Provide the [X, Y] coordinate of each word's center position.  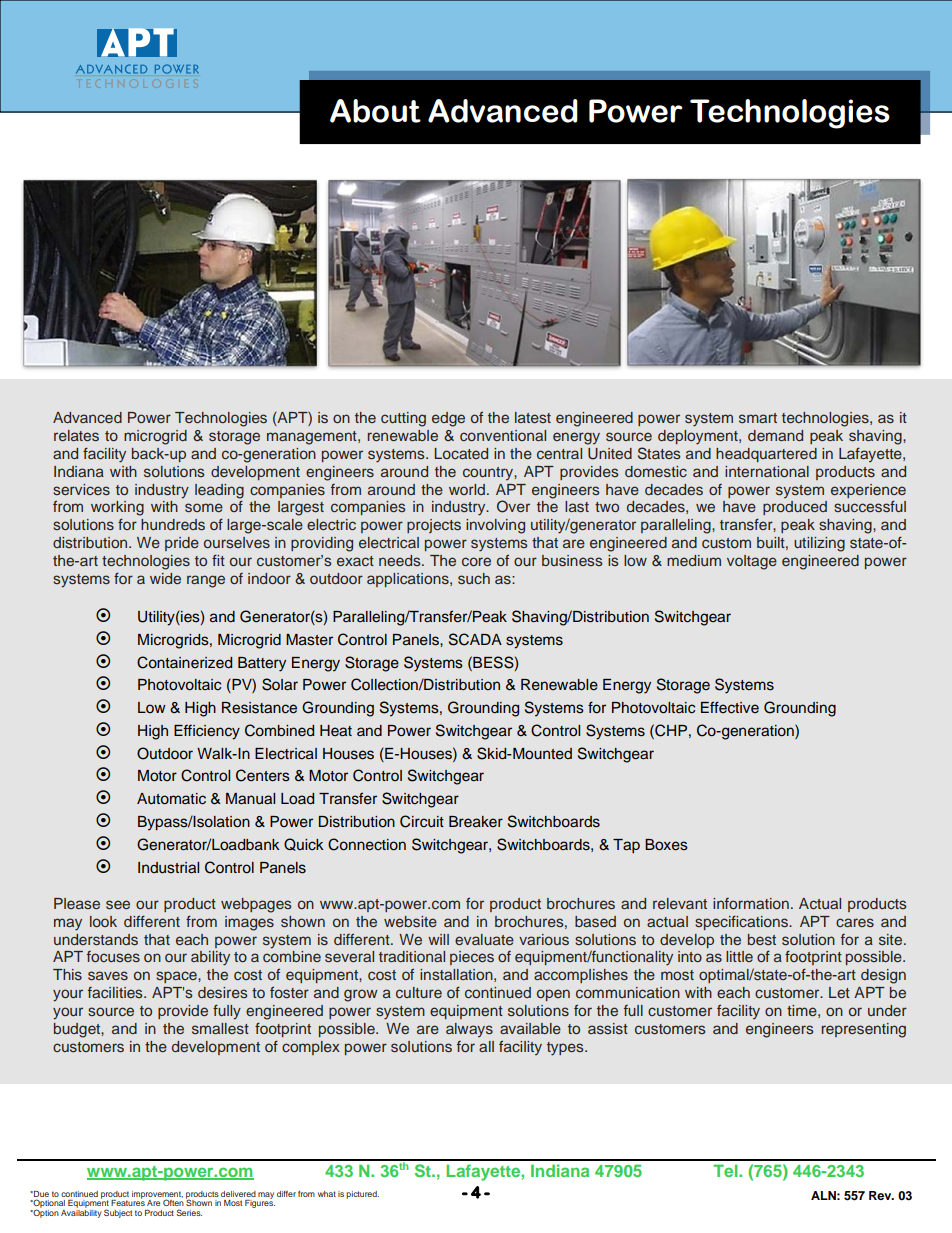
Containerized [184, 662]
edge [448, 419]
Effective [730, 707]
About [375, 111]
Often [173, 1202]
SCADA [475, 639]
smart [758, 418]
